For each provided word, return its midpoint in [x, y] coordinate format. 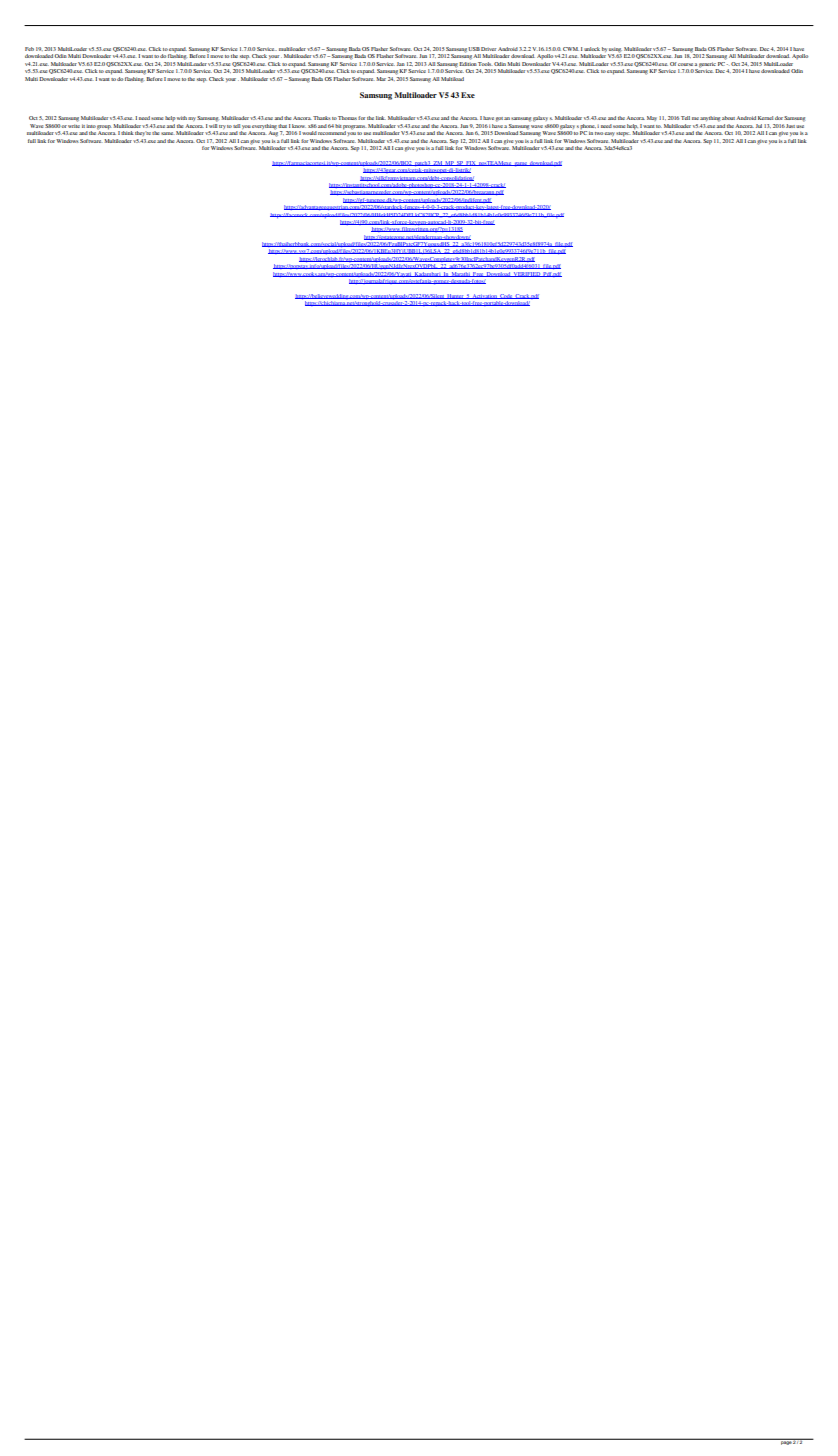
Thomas [347, 118]
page [786, 1442]
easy [609, 134]
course [686, 64]
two [600, 133]
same [167, 133]
